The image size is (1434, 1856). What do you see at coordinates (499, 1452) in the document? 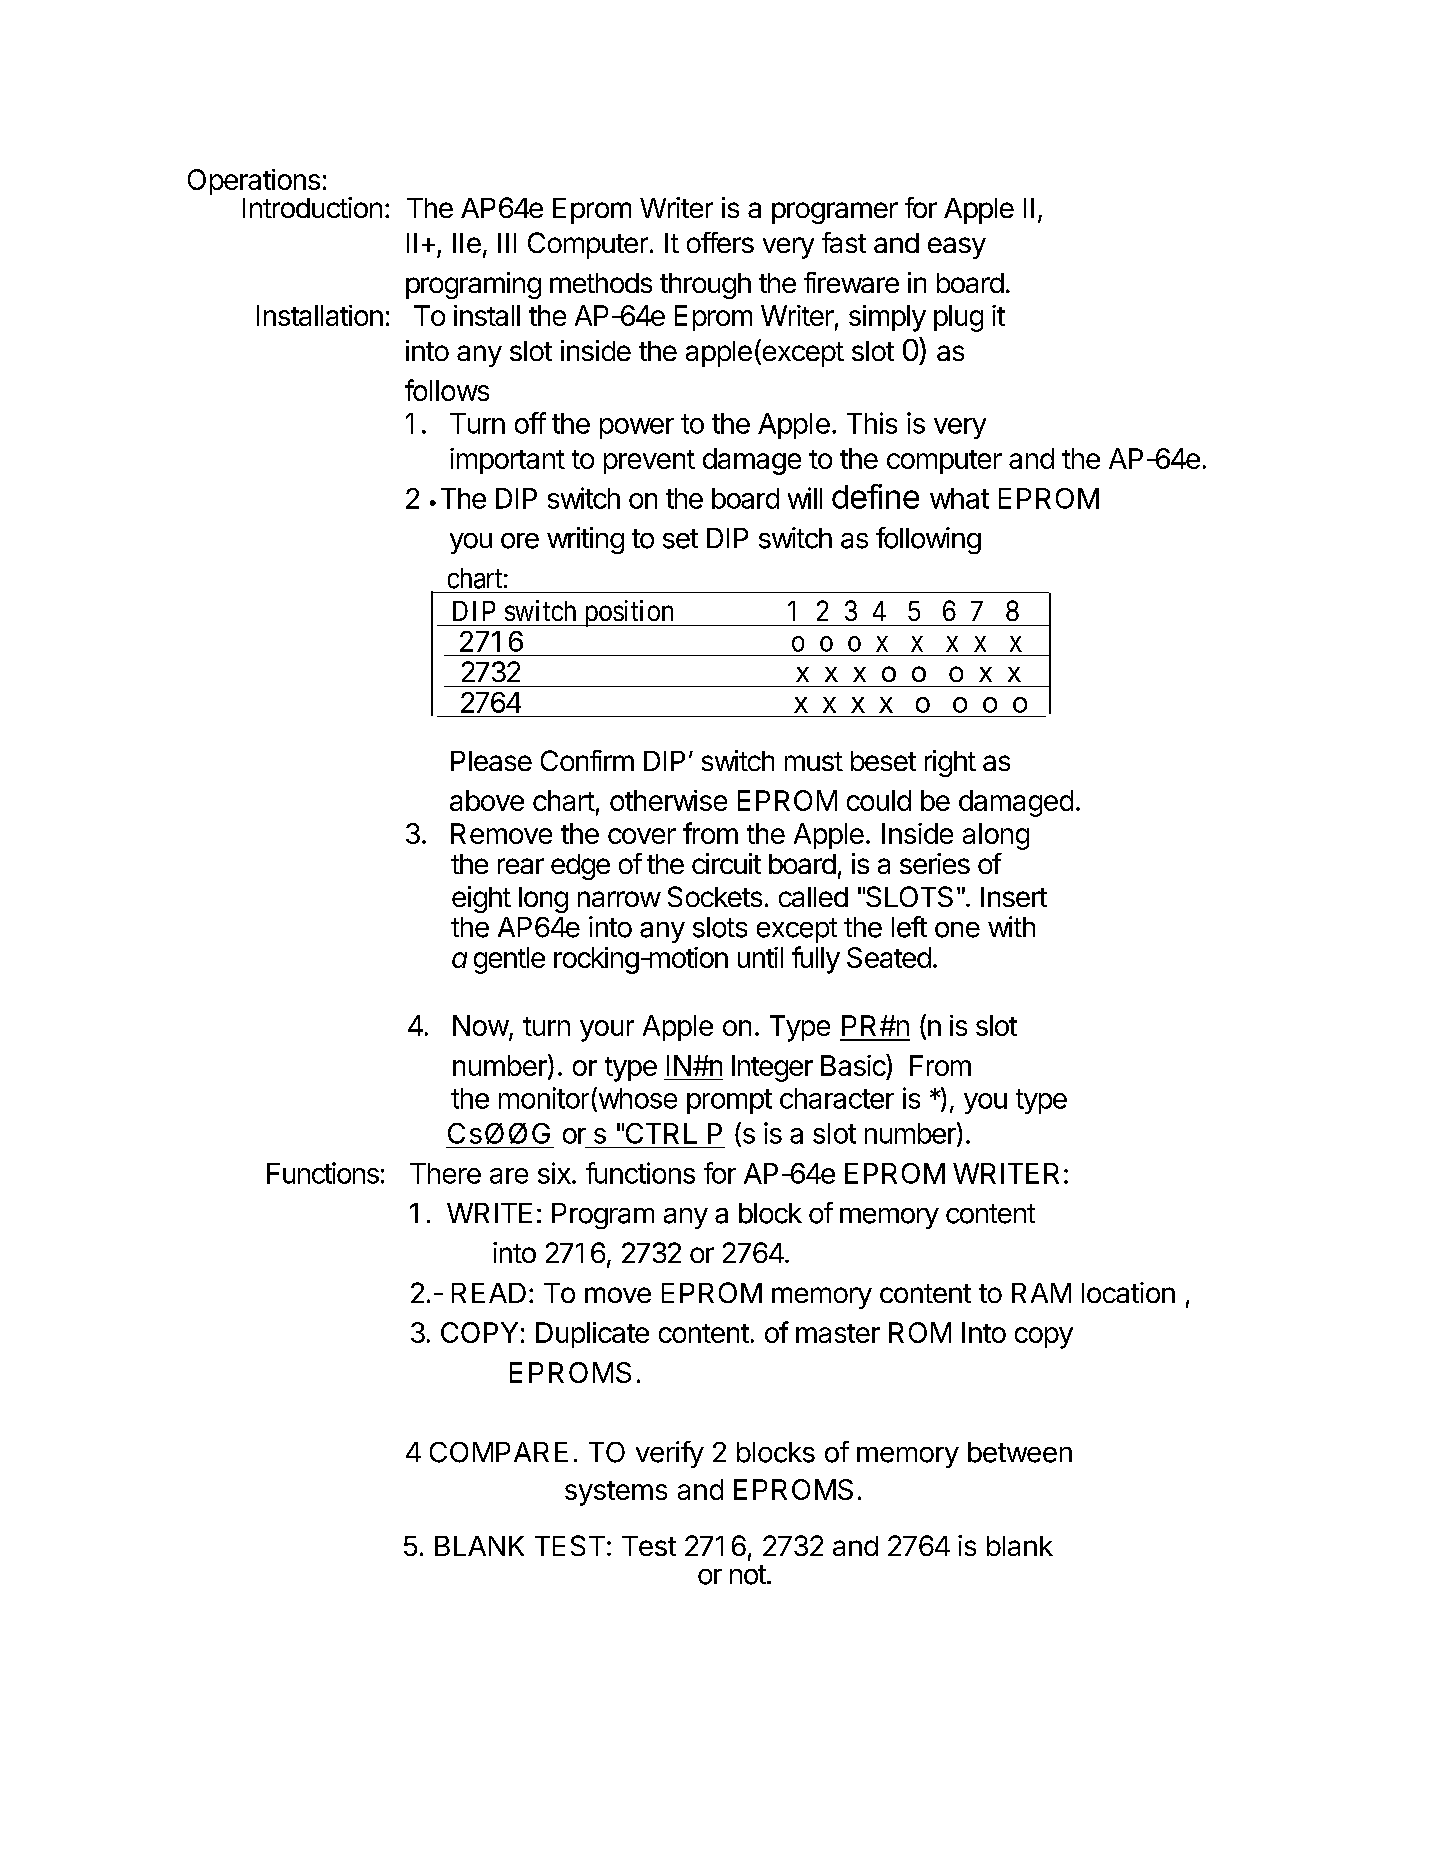
I see `COMPARE` at bounding box center [499, 1452].
